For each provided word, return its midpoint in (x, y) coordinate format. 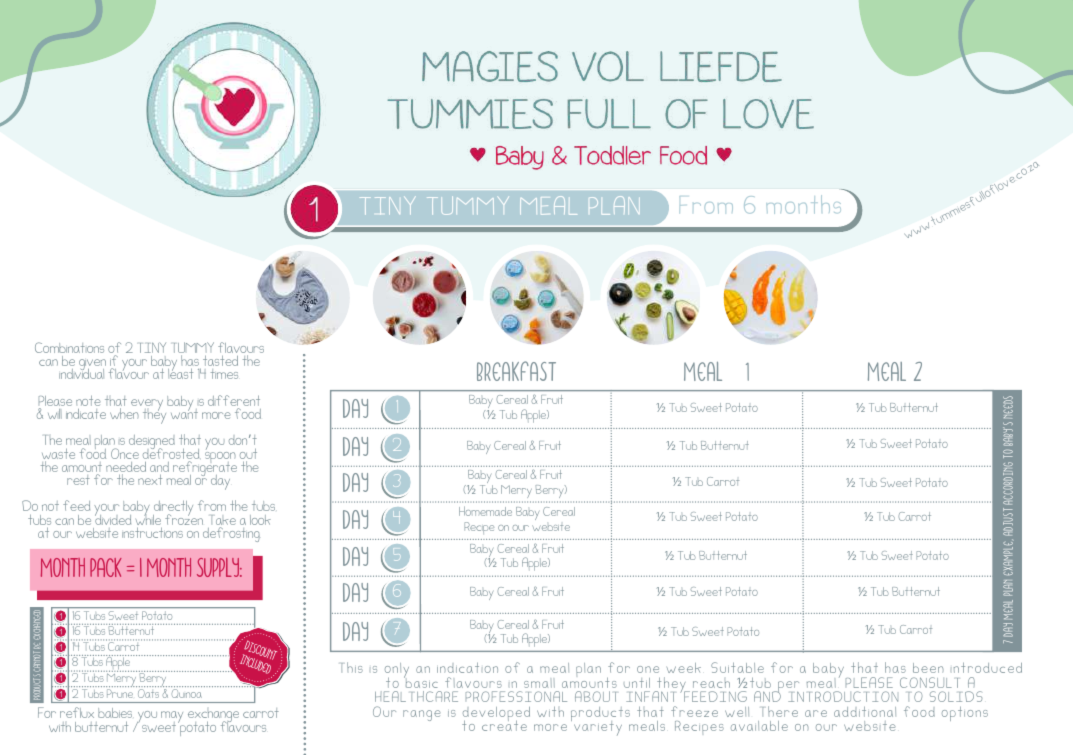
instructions (152, 533)
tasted (219, 362)
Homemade (485, 511)
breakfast (516, 371)
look (260, 520)
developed (496, 715)
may (172, 718)
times (224, 374)
